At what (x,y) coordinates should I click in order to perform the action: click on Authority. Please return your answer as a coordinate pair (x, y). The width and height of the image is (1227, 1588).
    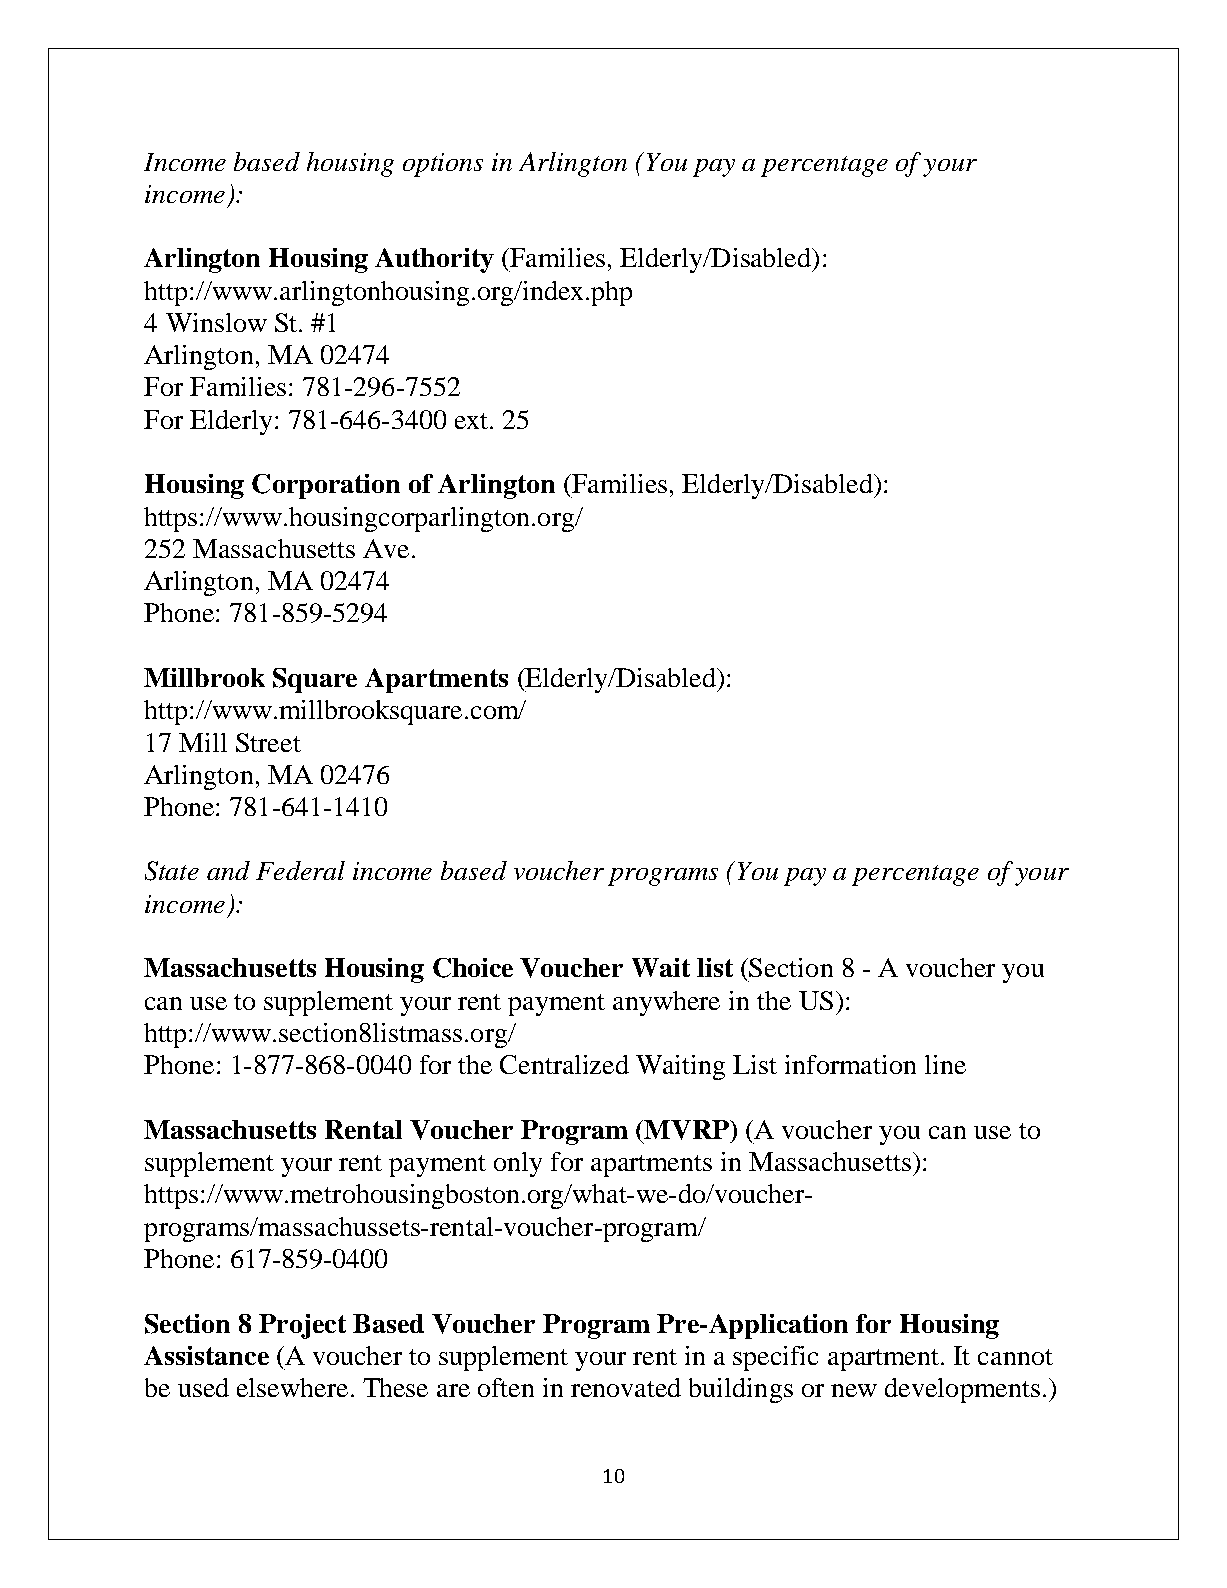
    Looking at the image, I should click on (434, 260).
